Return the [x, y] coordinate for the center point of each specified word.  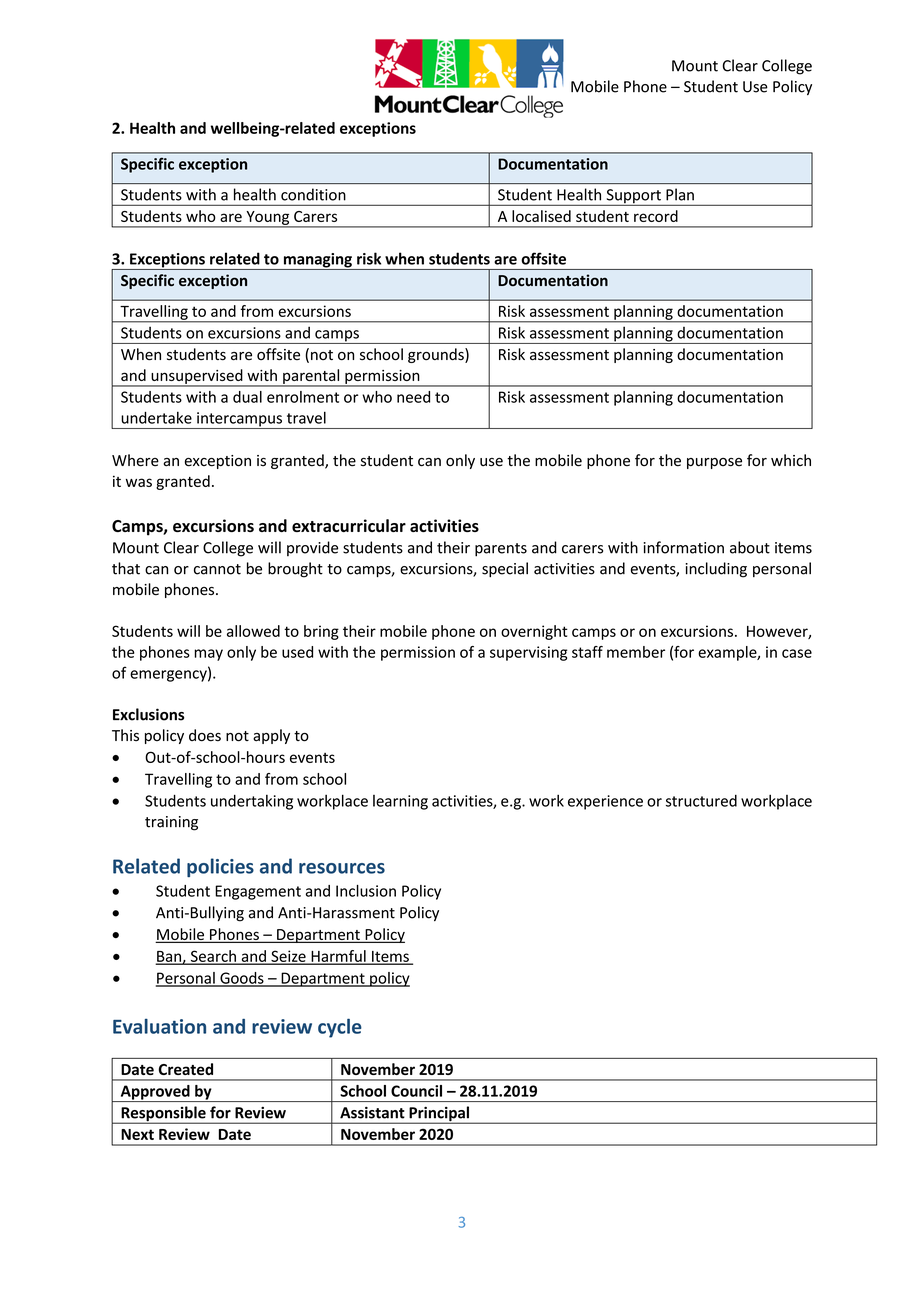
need [413, 397]
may [208, 655]
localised [541, 216]
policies [220, 867]
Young [268, 219]
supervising [528, 653]
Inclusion [366, 891]
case [797, 653]
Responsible [163, 1115]
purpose [714, 463]
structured [701, 801]
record [656, 216]
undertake [156, 417]
